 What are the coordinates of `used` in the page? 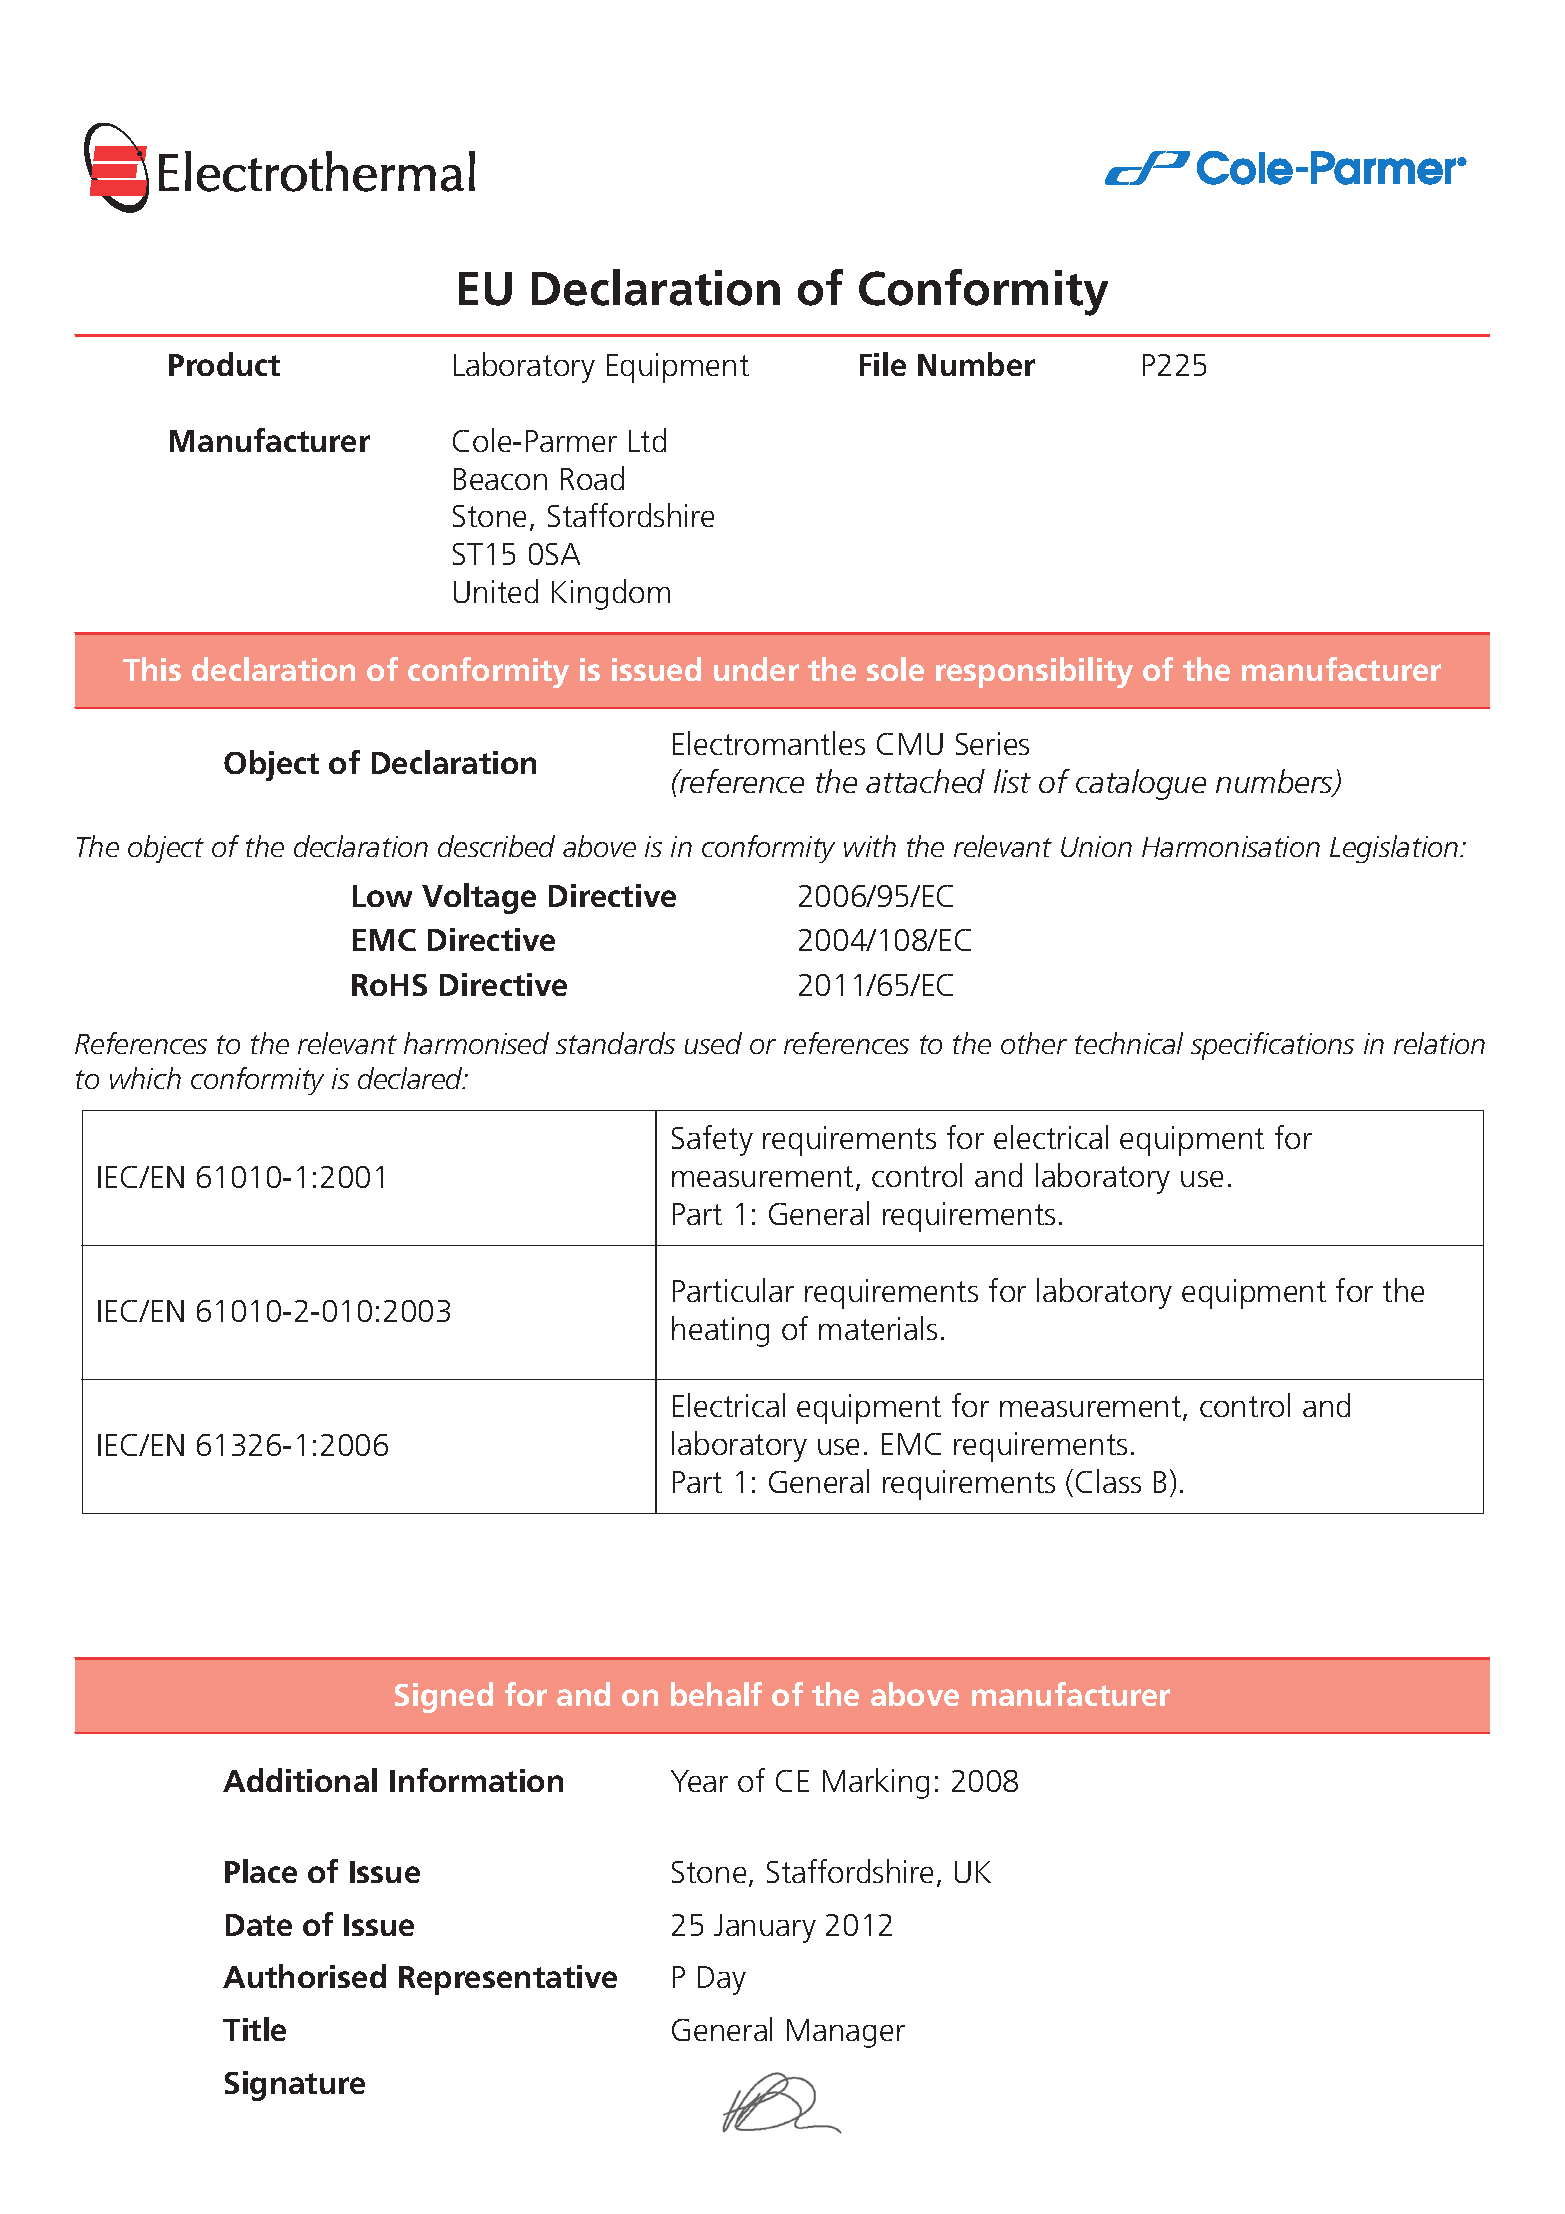 It's located at (713, 1043).
